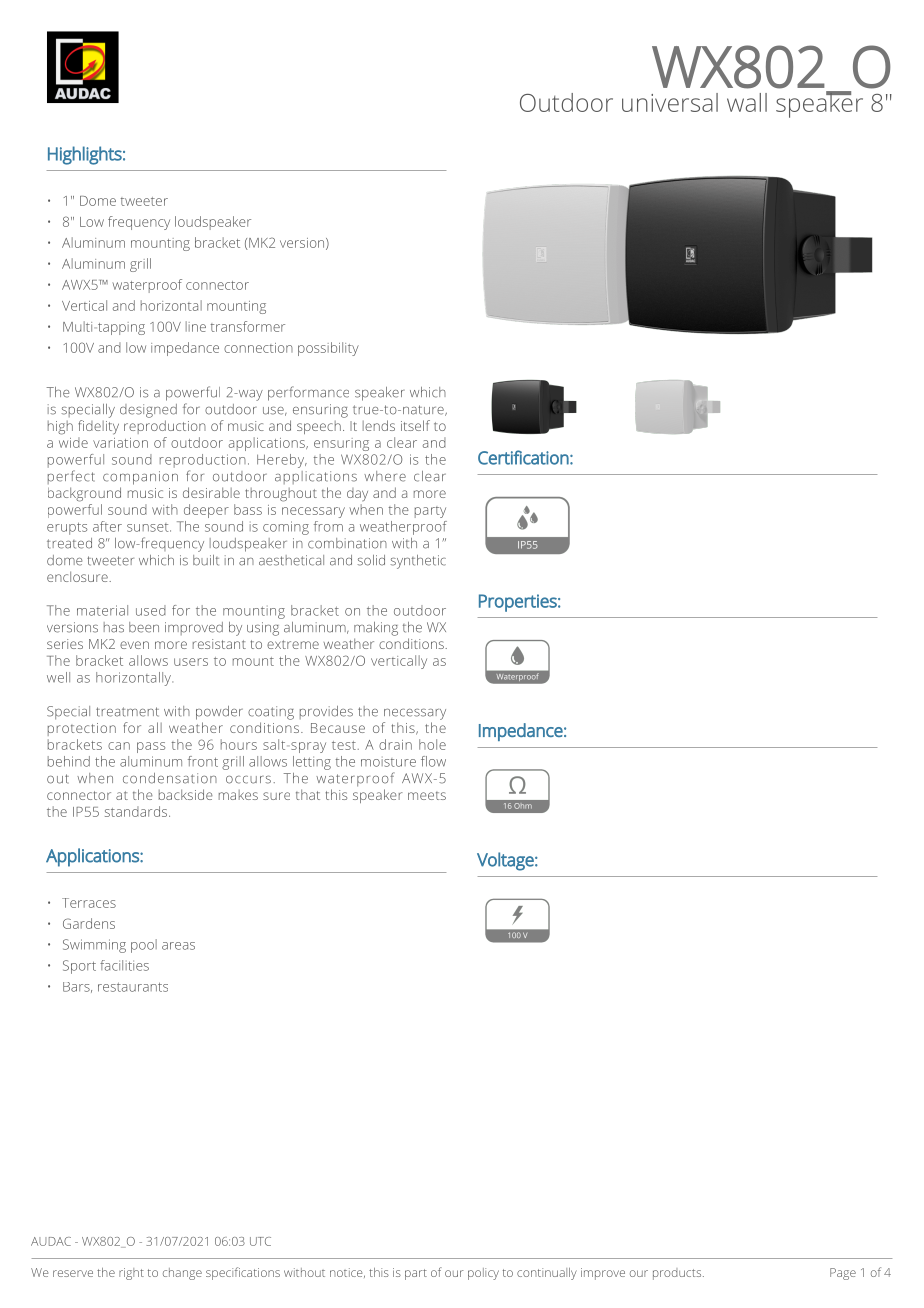  I want to click on Terraces, so click(89, 903).
